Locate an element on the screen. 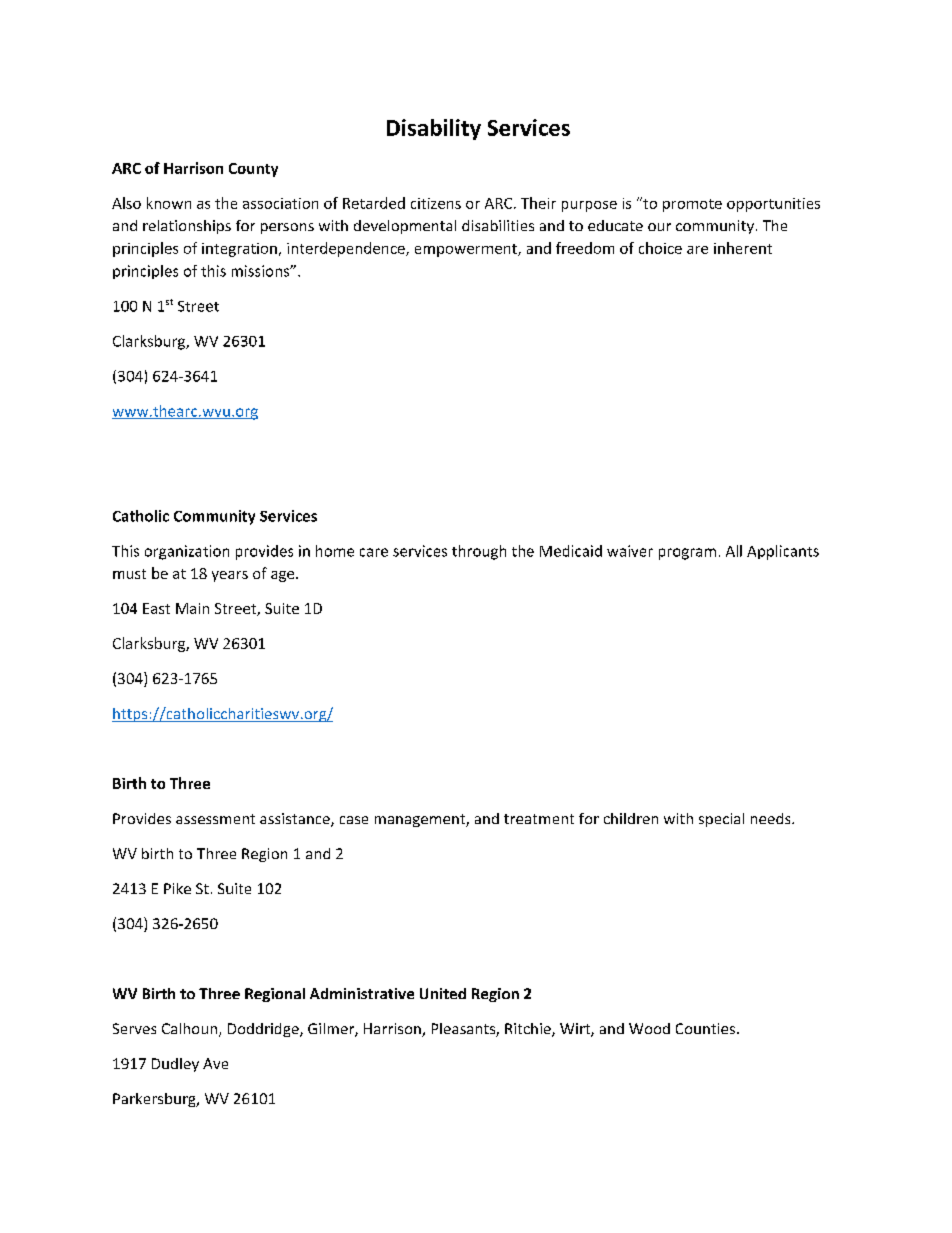 The height and width of the screenshot is (1233, 952). special is located at coordinates (721, 820).
